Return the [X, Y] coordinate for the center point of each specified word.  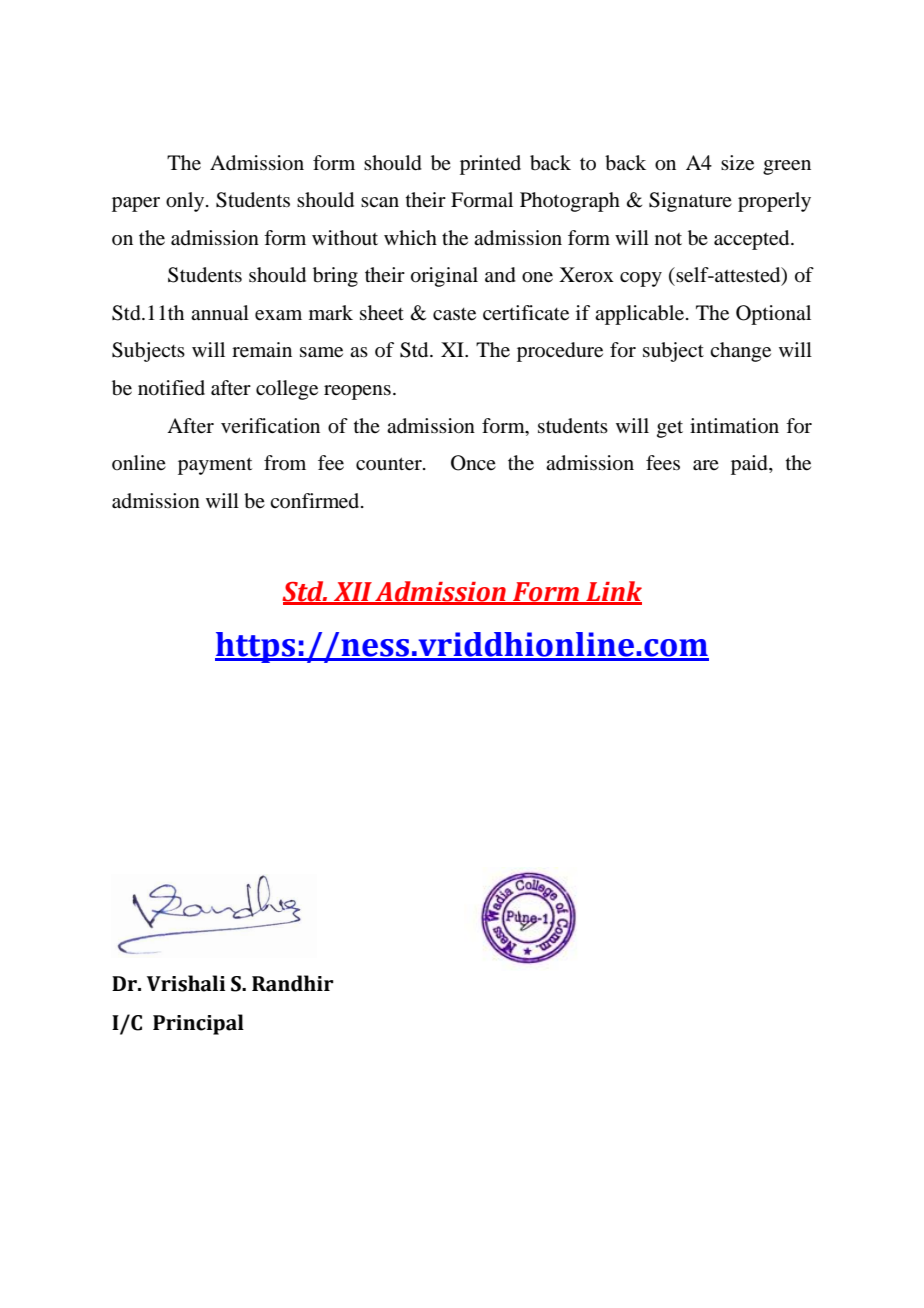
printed [490, 165]
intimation [734, 426]
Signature [690, 202]
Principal [198, 1024]
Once [473, 463]
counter [390, 464]
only [186, 202]
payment [215, 466]
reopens [357, 392]
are [706, 465]
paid [750, 465]
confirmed [316, 501]
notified [171, 388]
